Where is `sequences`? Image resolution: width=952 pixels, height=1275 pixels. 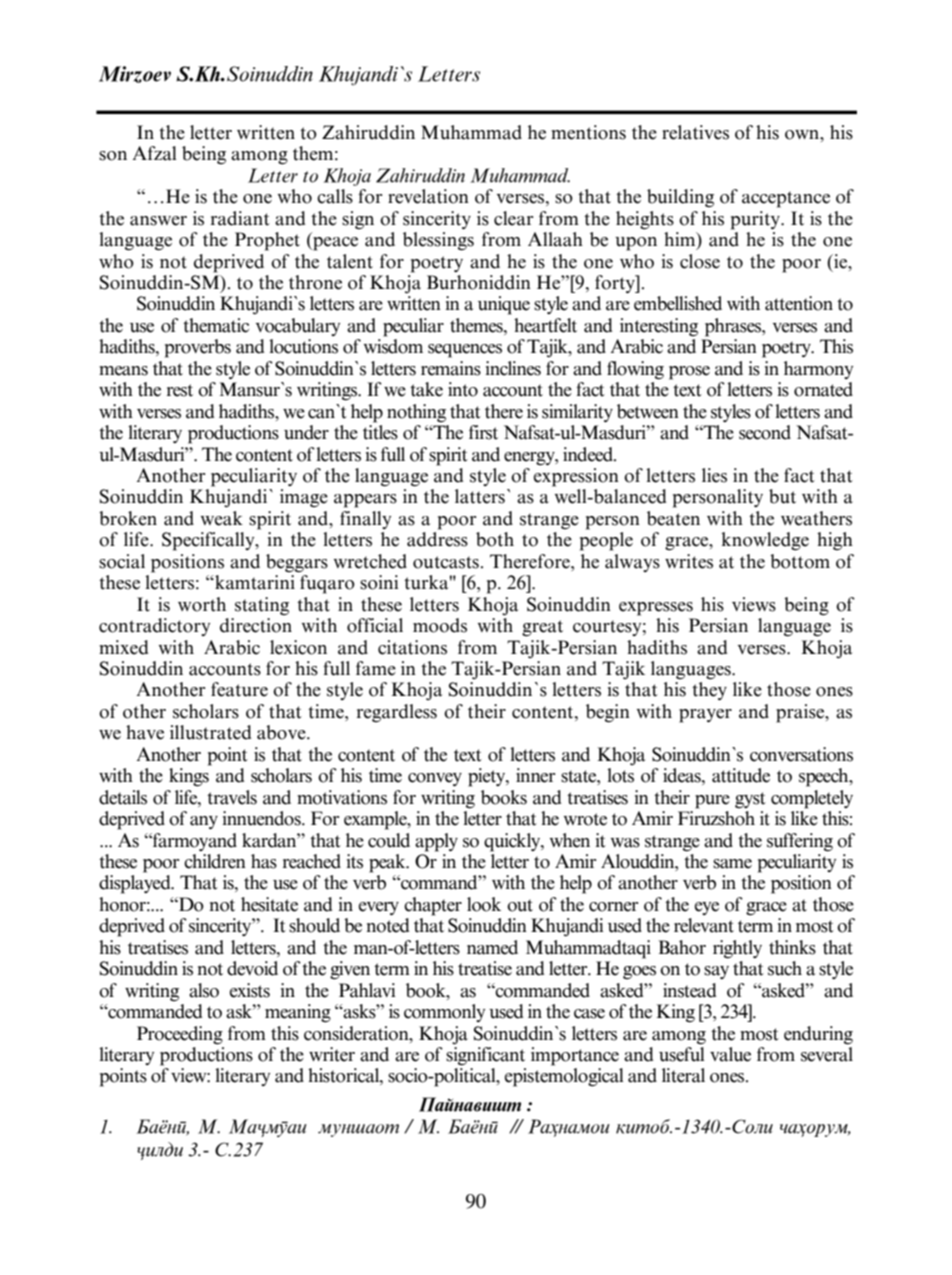
sequences is located at coordinates (465, 351).
